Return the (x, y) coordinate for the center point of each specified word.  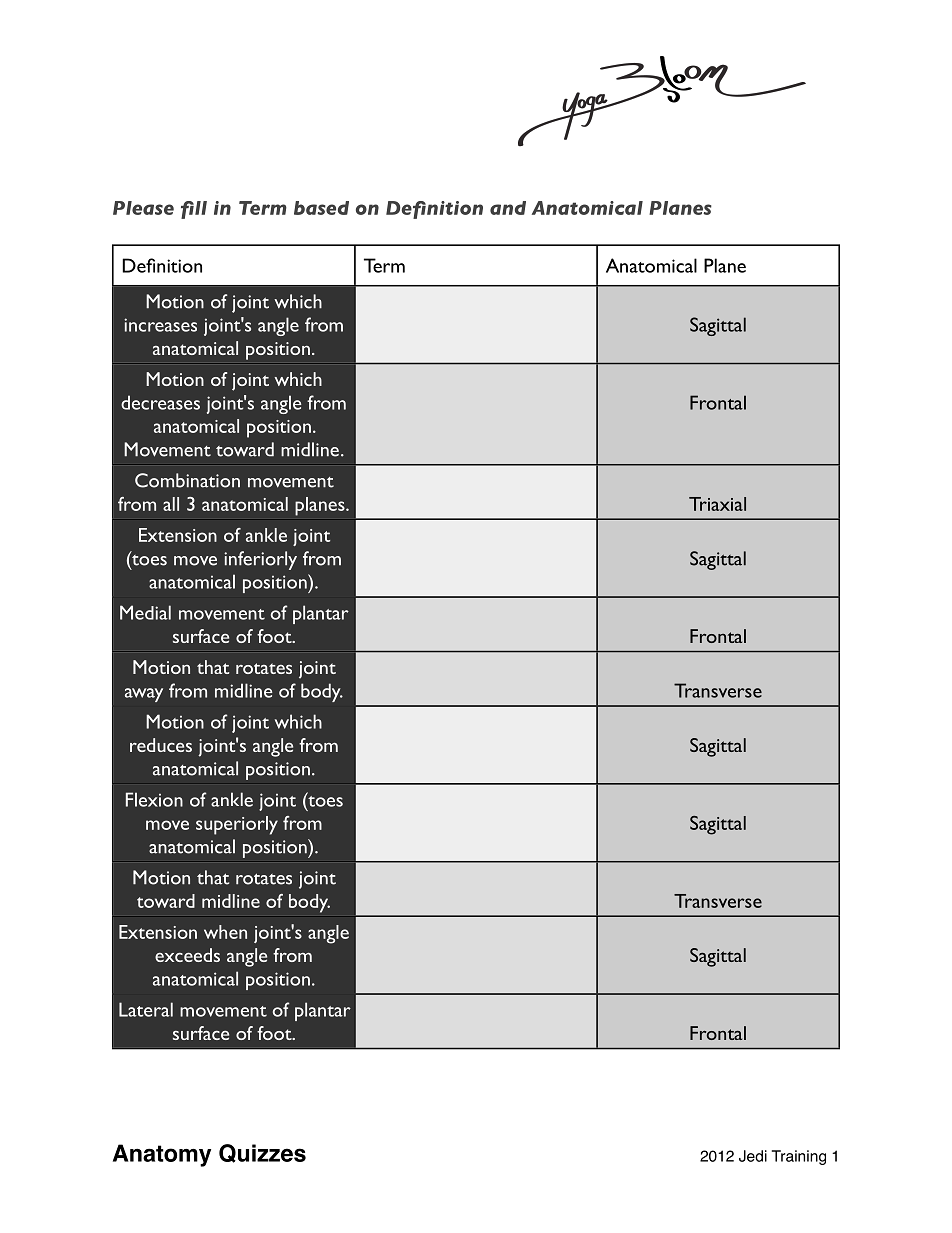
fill (194, 210)
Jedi (753, 1156)
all (171, 504)
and (508, 208)
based (321, 208)
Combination (187, 480)
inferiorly (260, 560)
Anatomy (162, 1155)
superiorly (237, 825)
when (225, 932)
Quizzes (262, 1153)
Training (799, 1157)
